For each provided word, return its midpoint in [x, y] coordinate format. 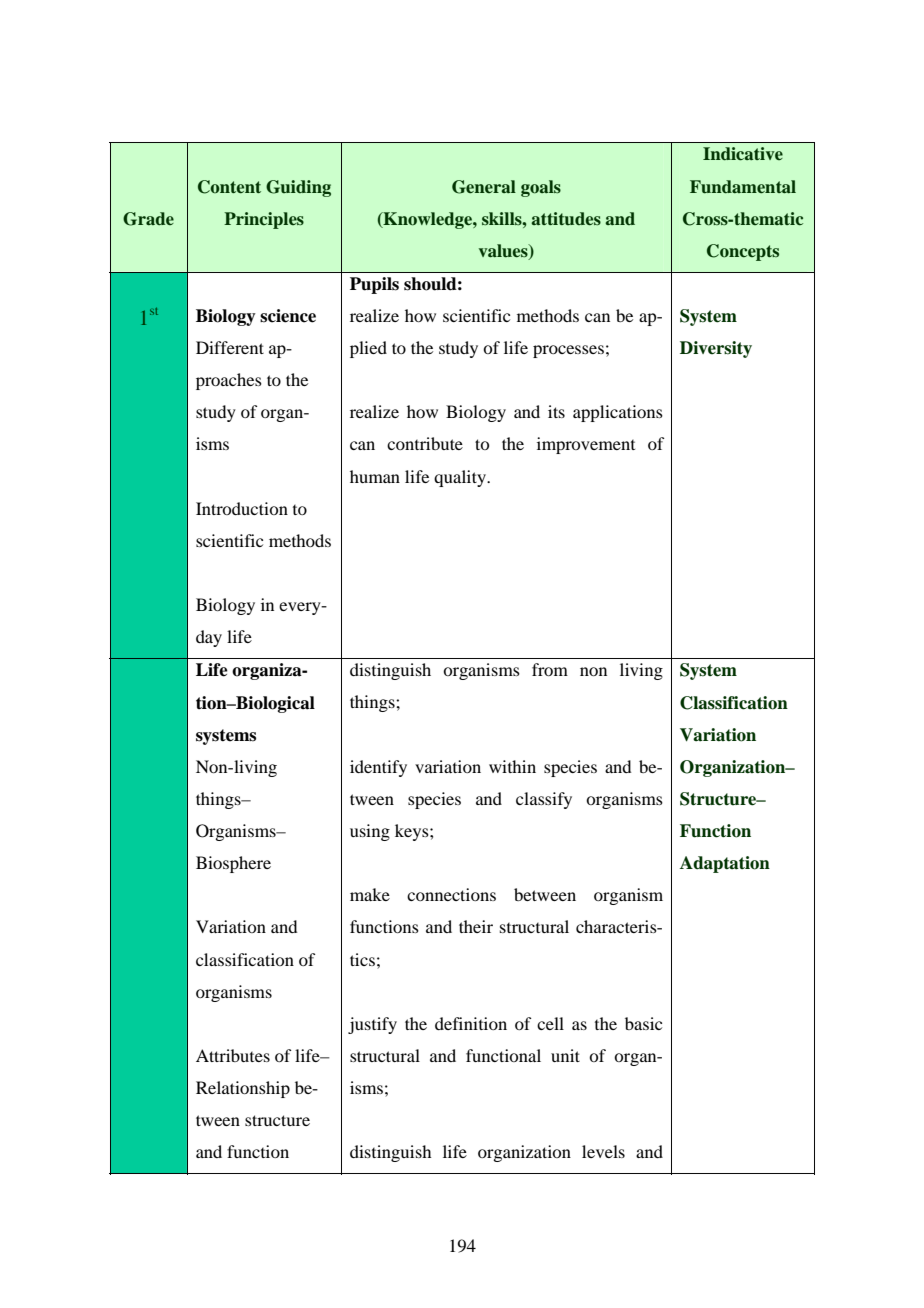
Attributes [233, 1055]
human [375, 476]
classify [544, 800]
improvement [586, 445]
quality [461, 478]
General [484, 187]
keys [413, 832]
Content [229, 187]
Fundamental [743, 187]
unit [565, 1055]
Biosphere [233, 864]
